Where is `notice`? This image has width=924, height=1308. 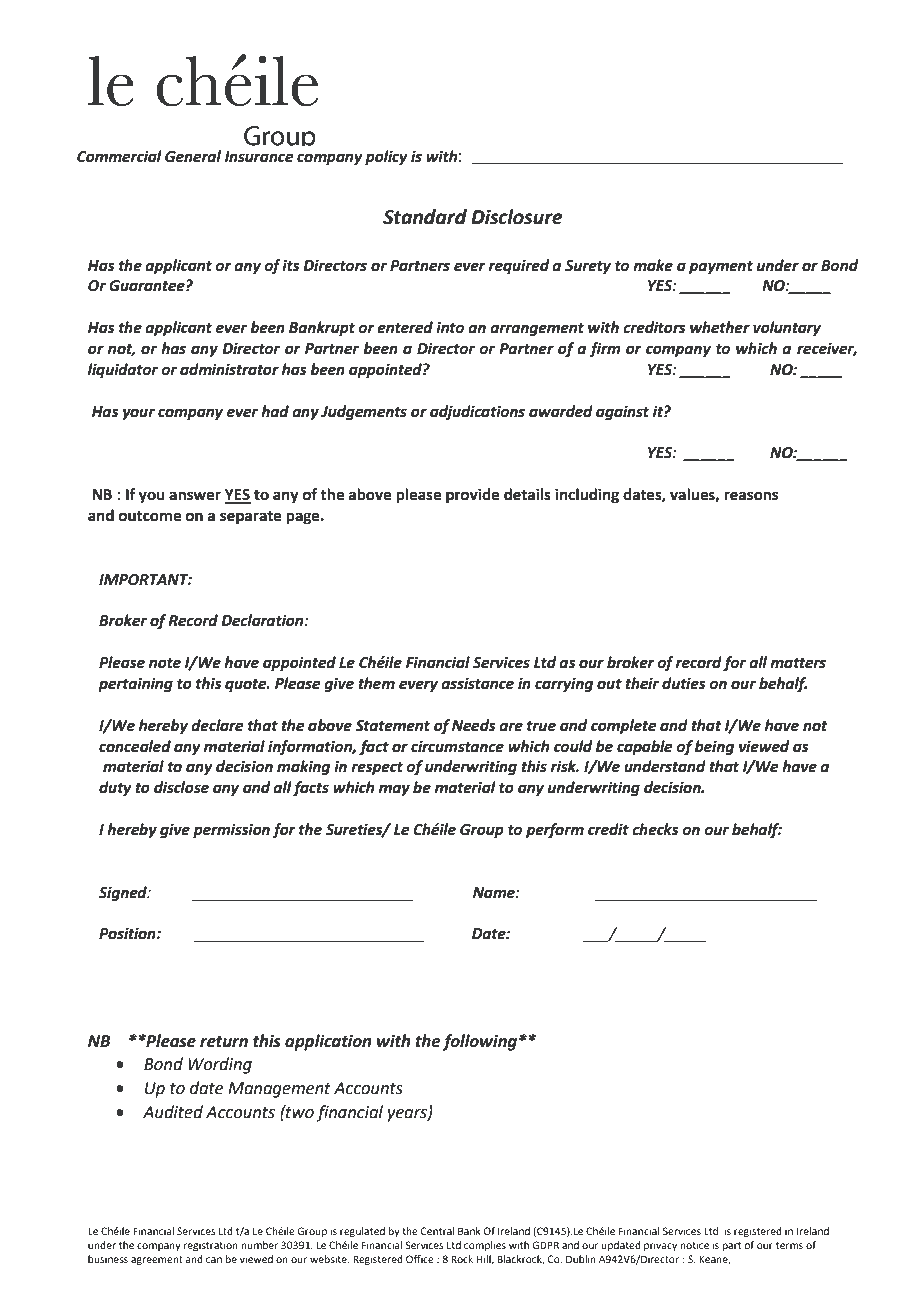 notice is located at coordinates (694, 1245).
